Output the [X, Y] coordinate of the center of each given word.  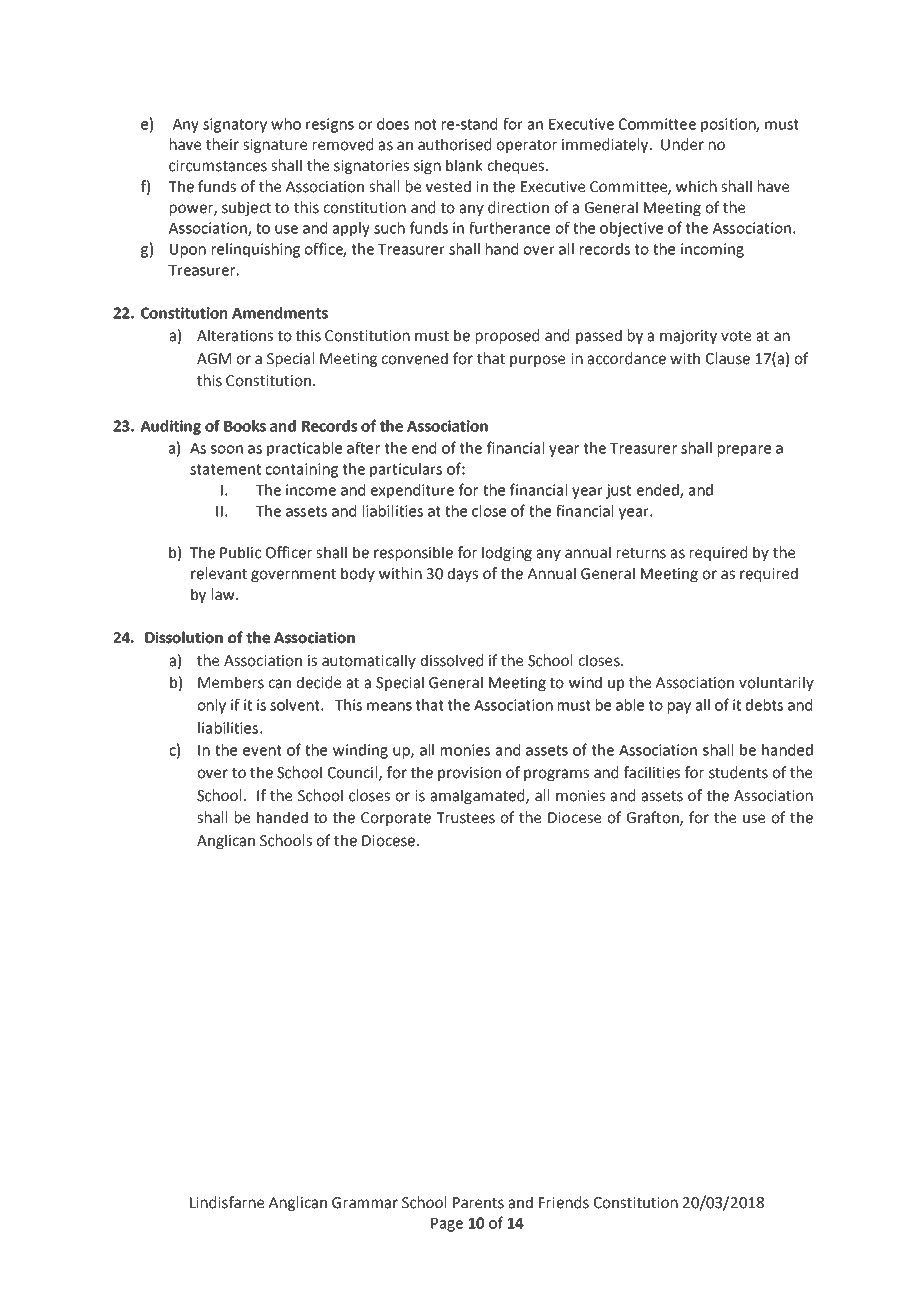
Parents [478, 1203]
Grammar [365, 1203]
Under [682, 144]
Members [231, 682]
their [222, 144]
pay [679, 708]
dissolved [452, 660]
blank [464, 165]
